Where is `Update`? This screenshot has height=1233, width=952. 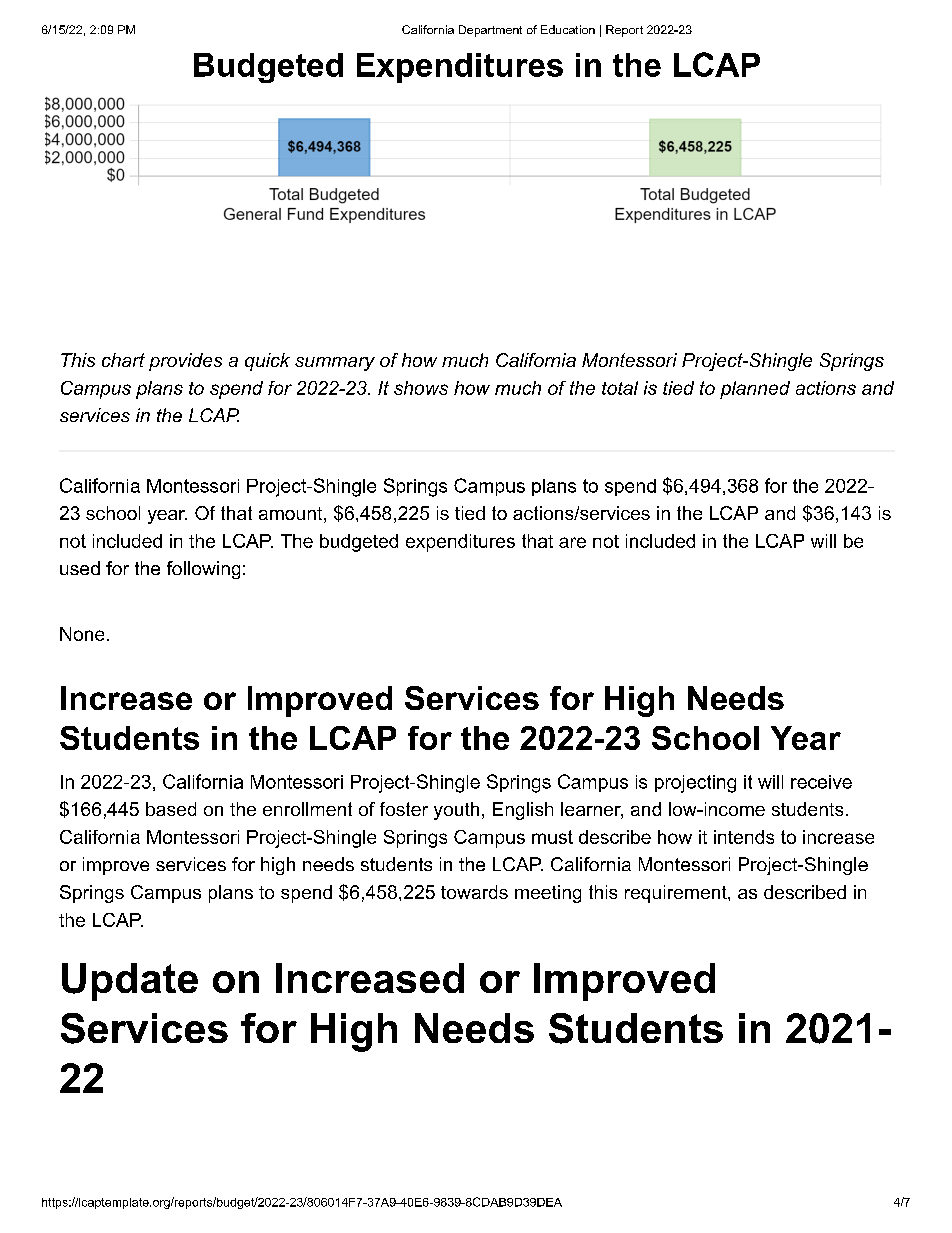
Update is located at coordinates (130, 982).
